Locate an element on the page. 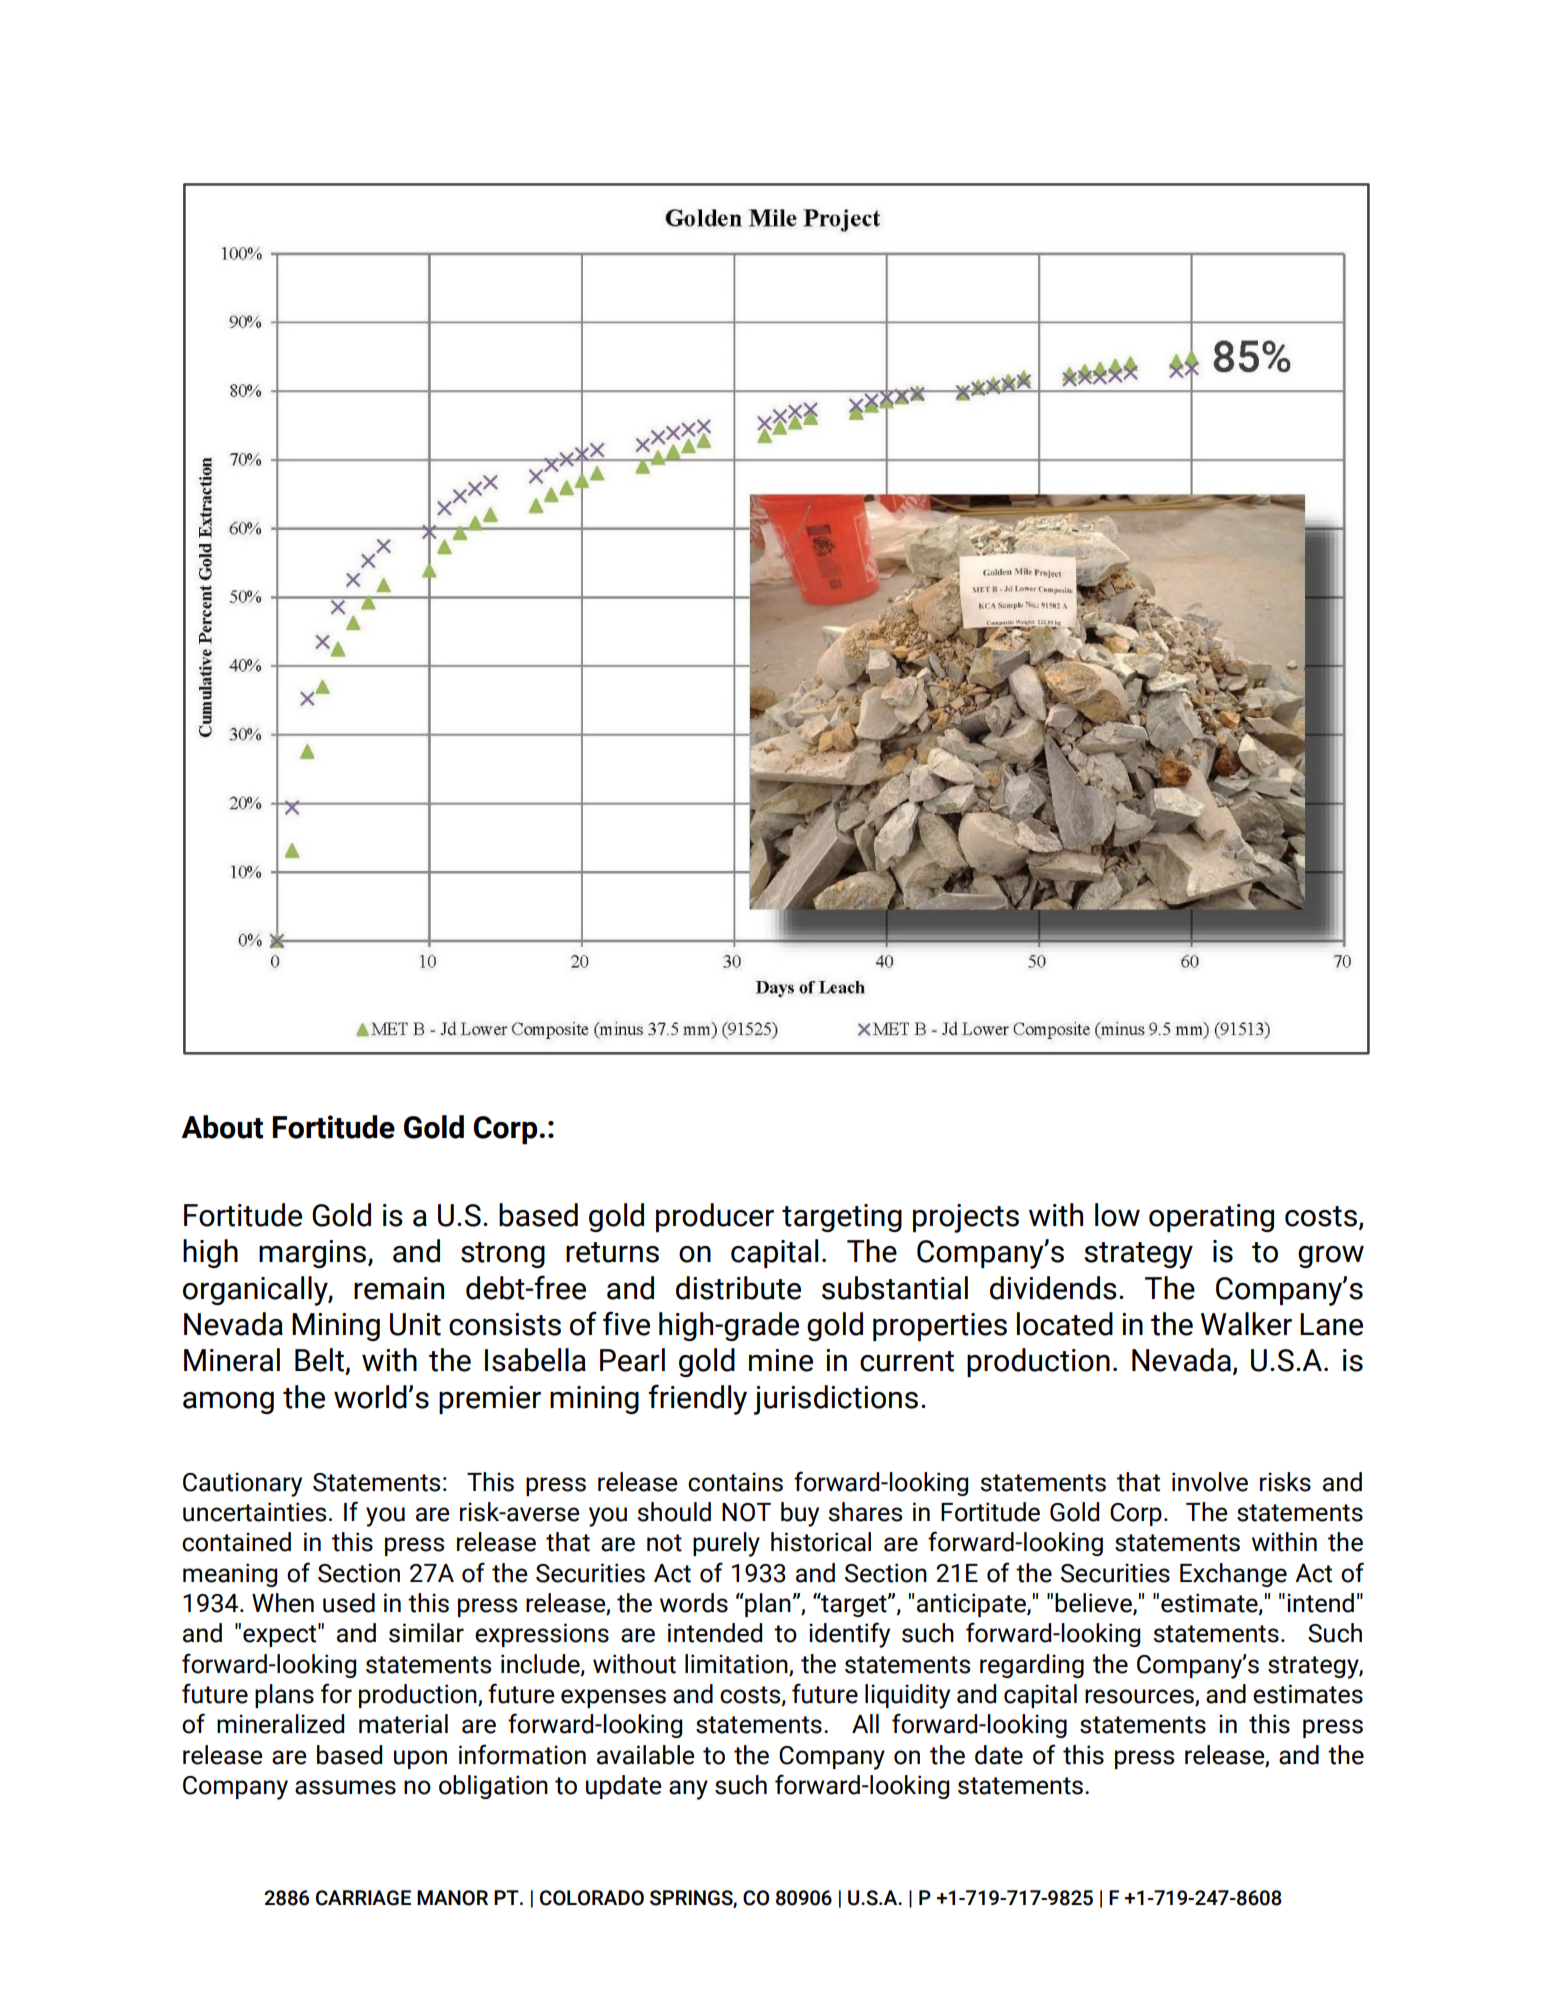 Image resolution: width=1546 pixels, height=2001 pixels. limitation is located at coordinates (736, 1664).
